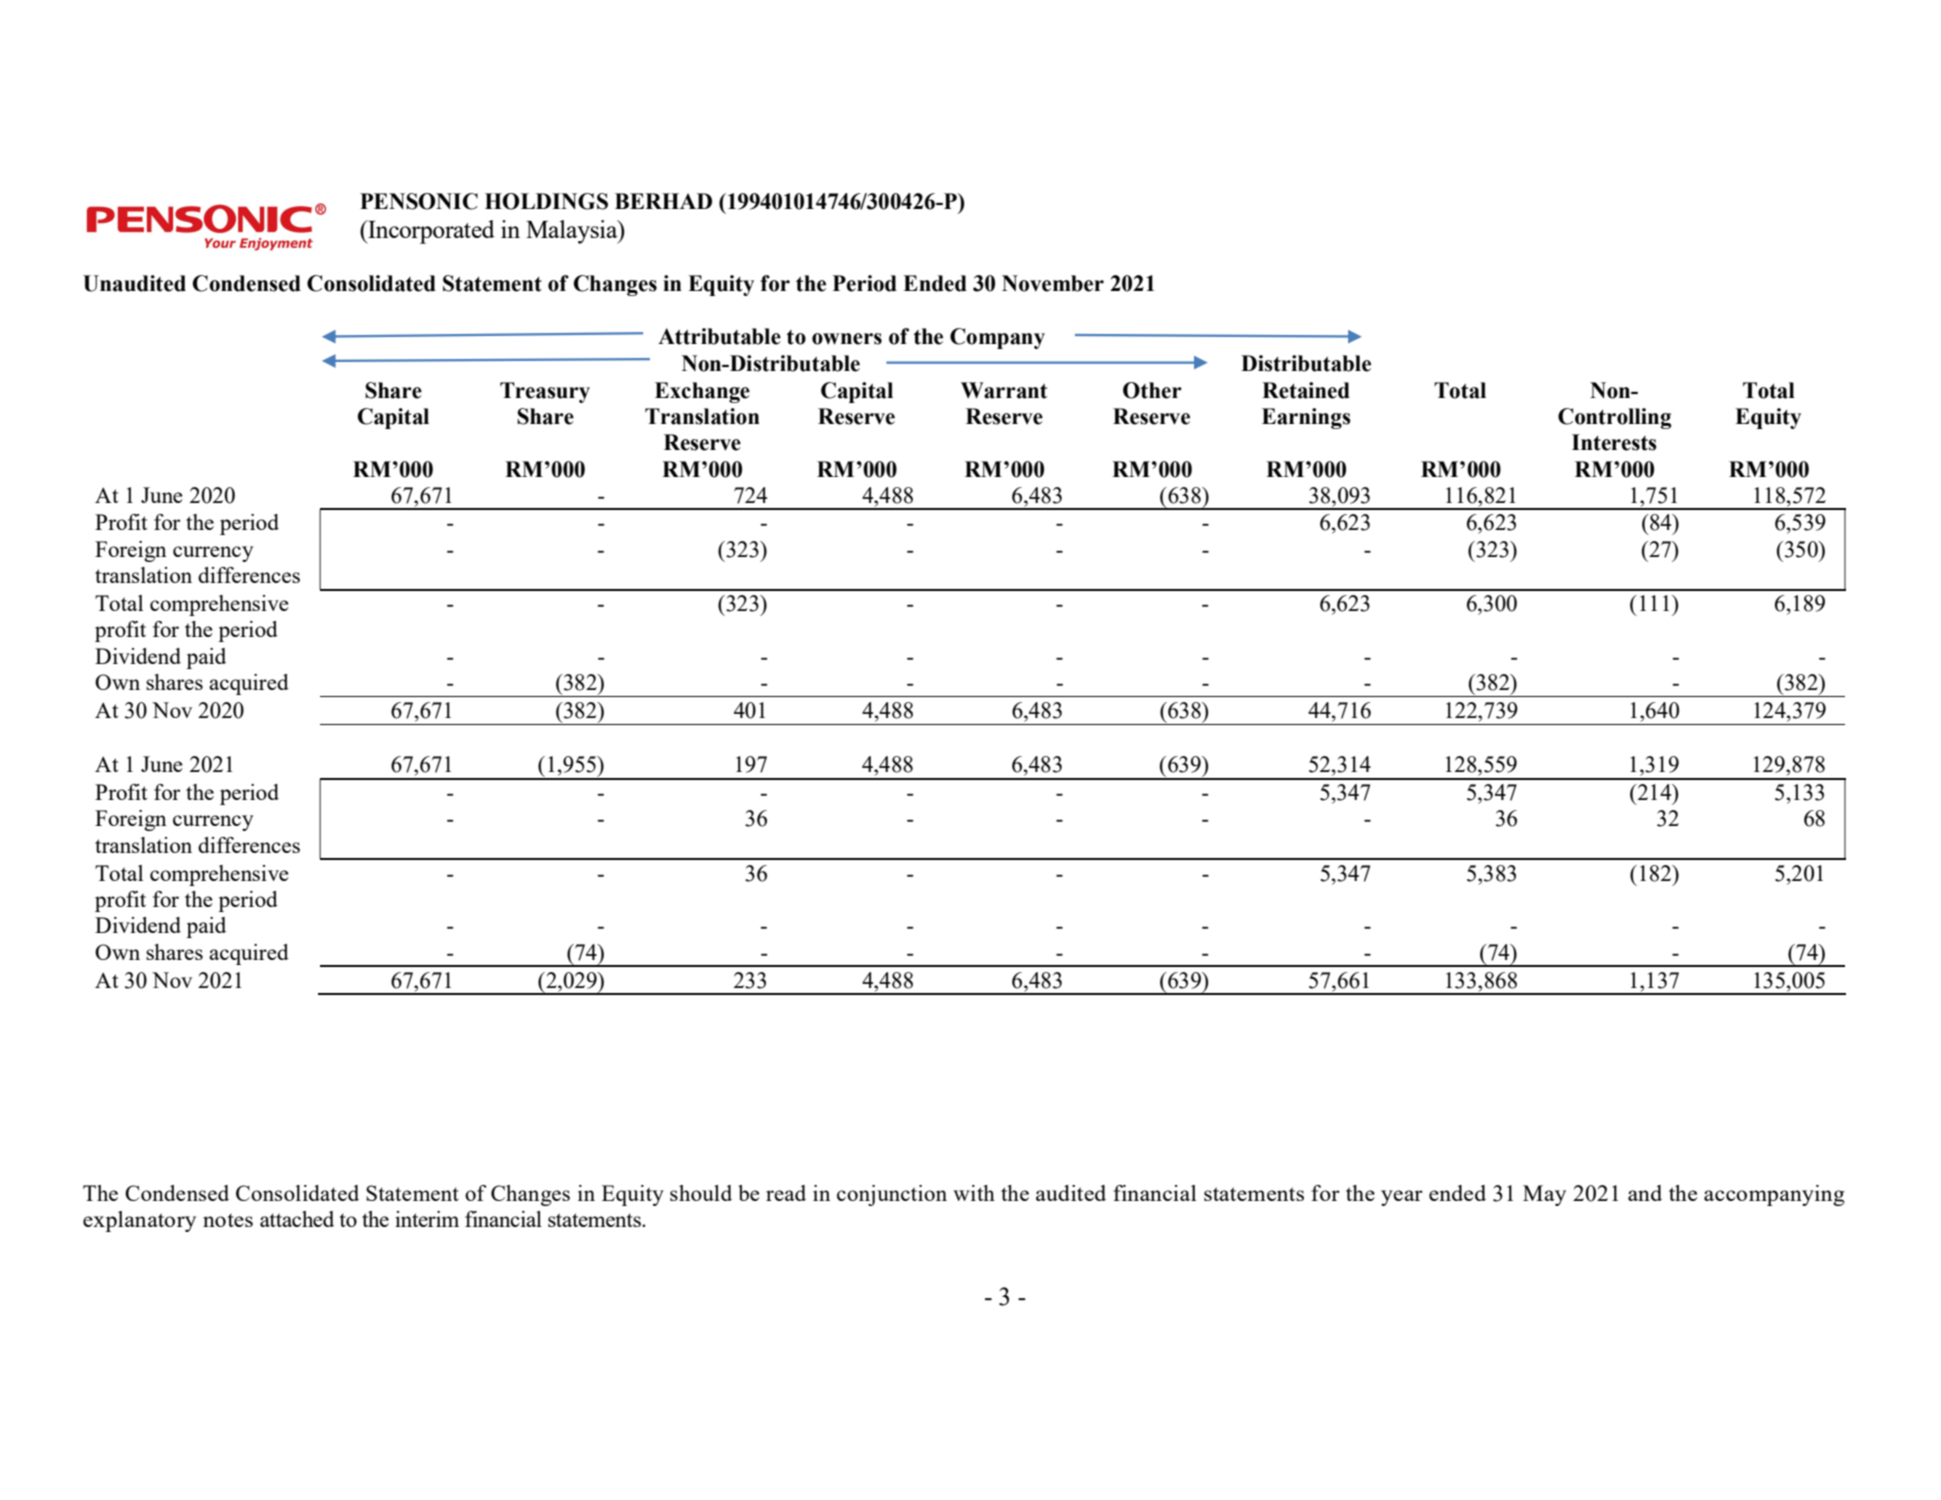 This document has height=1500, width=1941. What do you see at coordinates (1053, 283) in the document?
I see `November` at bounding box center [1053, 283].
